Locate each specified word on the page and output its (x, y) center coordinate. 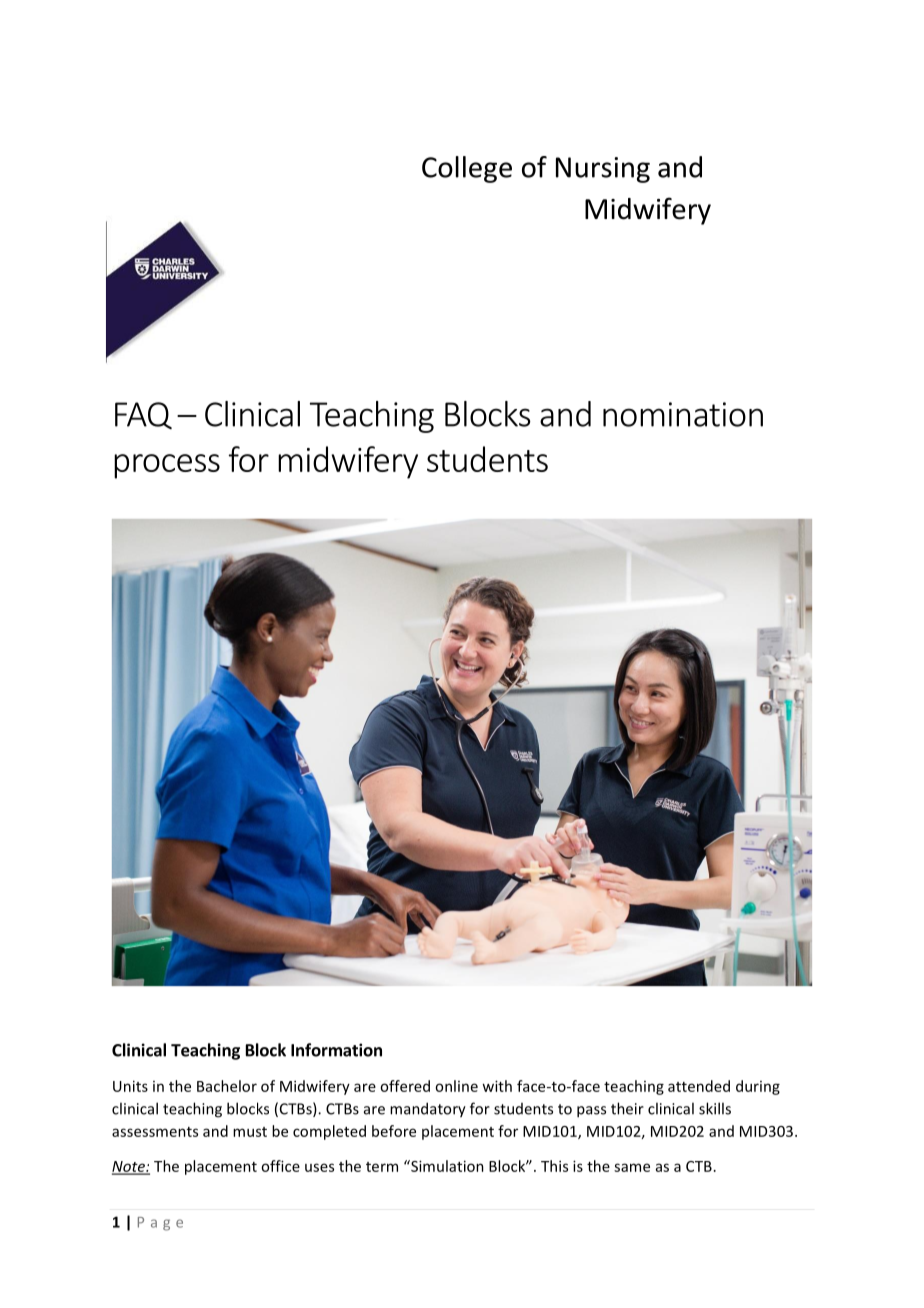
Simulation (446, 1166)
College (467, 169)
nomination (683, 414)
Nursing (603, 170)
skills (715, 1108)
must (250, 1132)
